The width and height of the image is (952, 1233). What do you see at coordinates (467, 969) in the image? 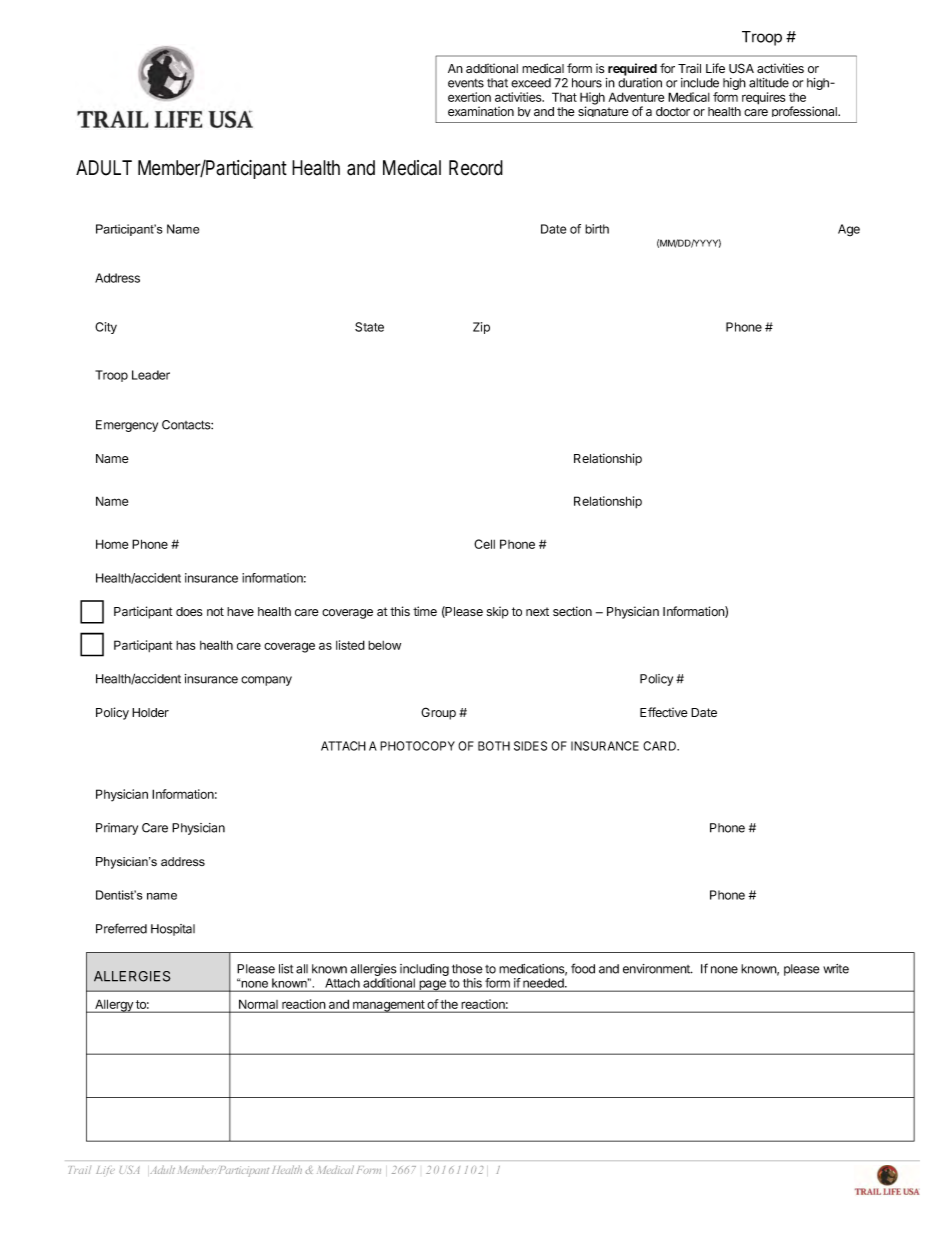
I see `those` at bounding box center [467, 969].
